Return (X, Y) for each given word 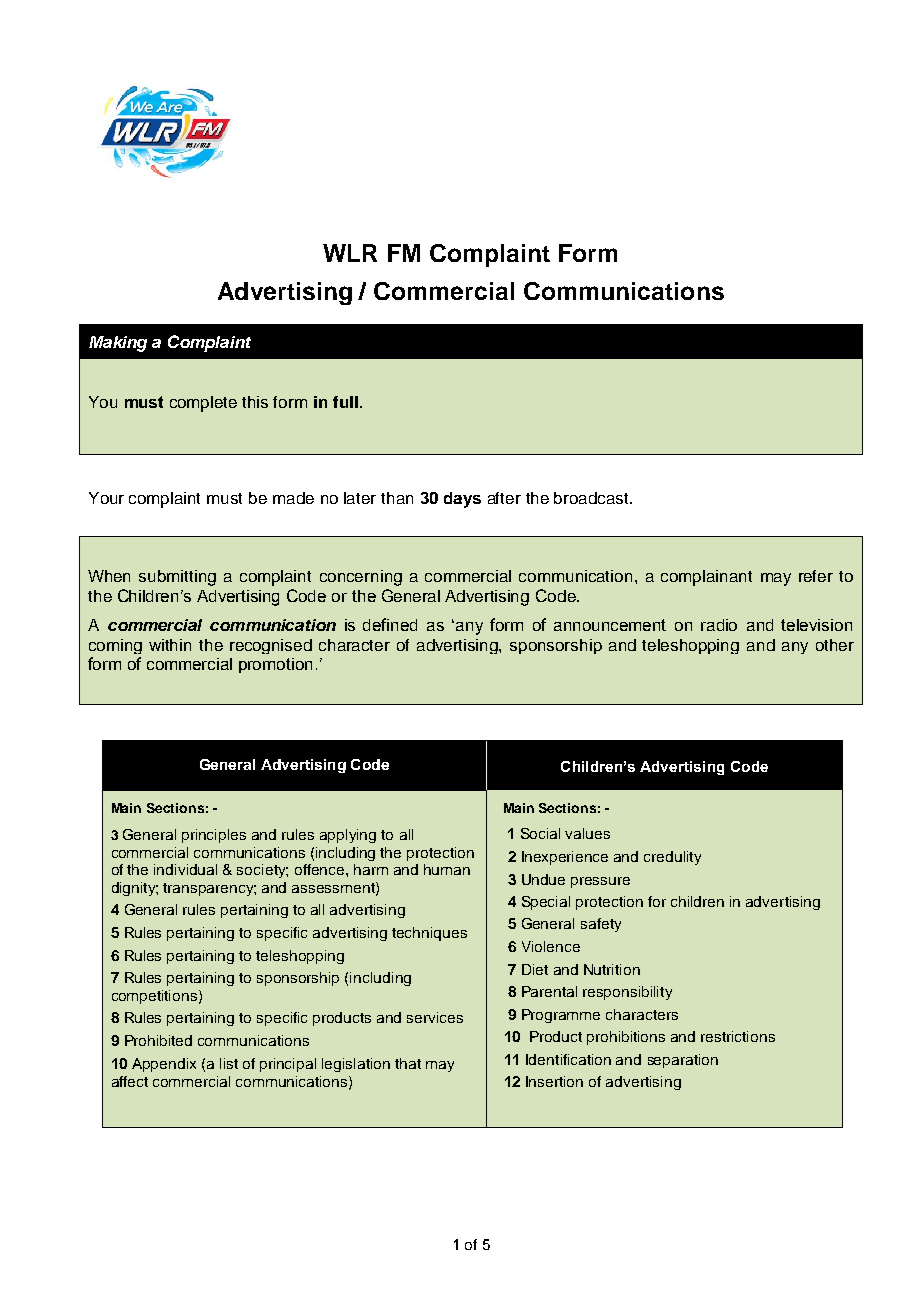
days (462, 500)
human (447, 869)
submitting (177, 578)
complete (203, 404)
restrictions (738, 1036)
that (408, 1063)
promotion (275, 665)
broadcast (592, 498)
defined (390, 624)
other (835, 645)
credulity (672, 858)
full (345, 402)
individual (185, 869)
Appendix (164, 1065)
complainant (706, 578)
